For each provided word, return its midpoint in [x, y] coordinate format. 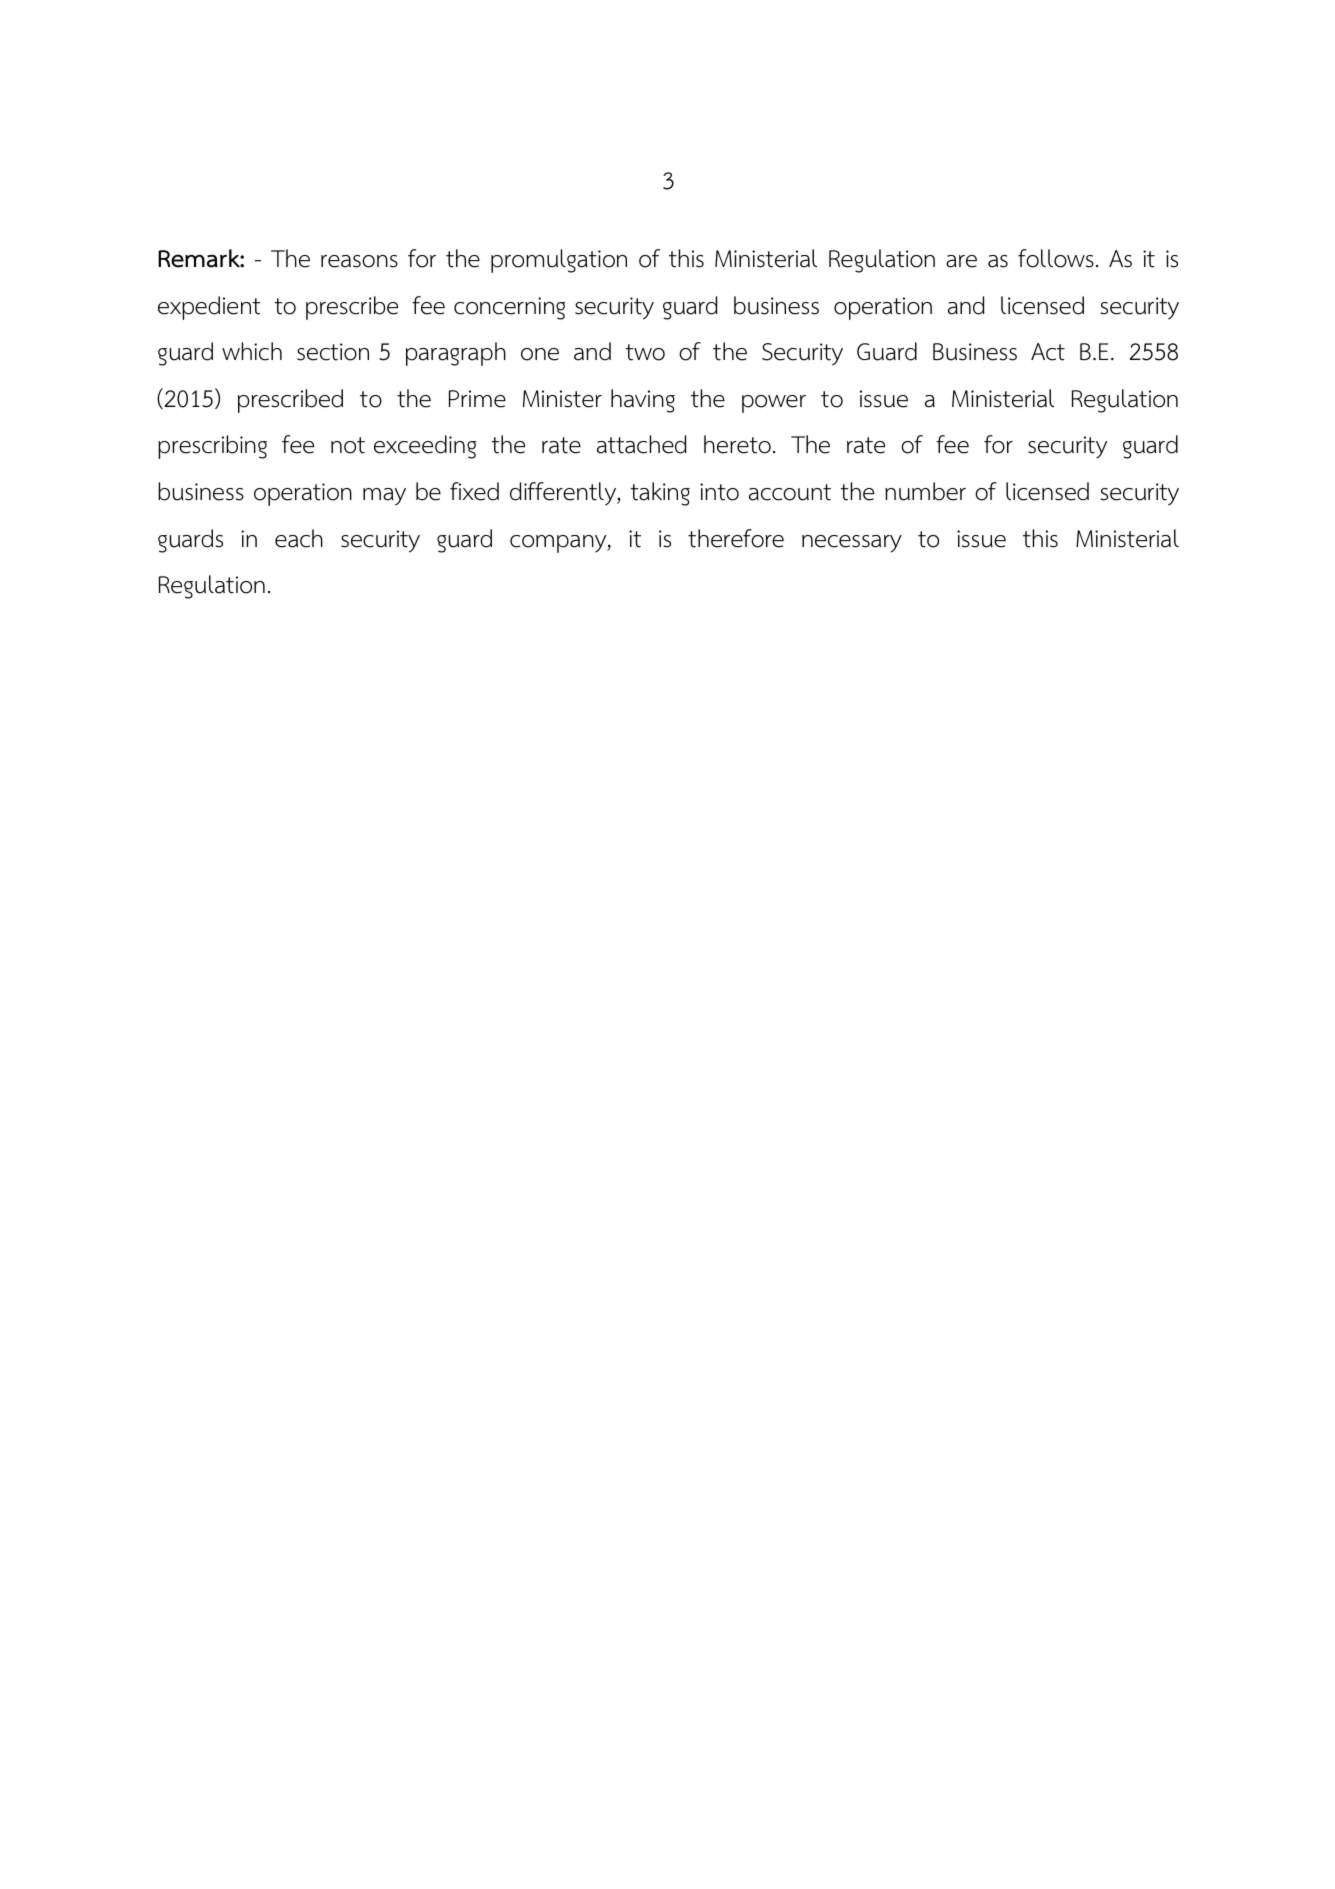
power [774, 404]
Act [1048, 352]
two [645, 352]
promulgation [559, 261]
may [384, 497]
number [925, 491]
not [348, 445]
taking [660, 494]
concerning [509, 308]
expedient [209, 308]
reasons [359, 261]
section [333, 352]
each [299, 538]
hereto [737, 444]
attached [642, 444]
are [961, 261]
